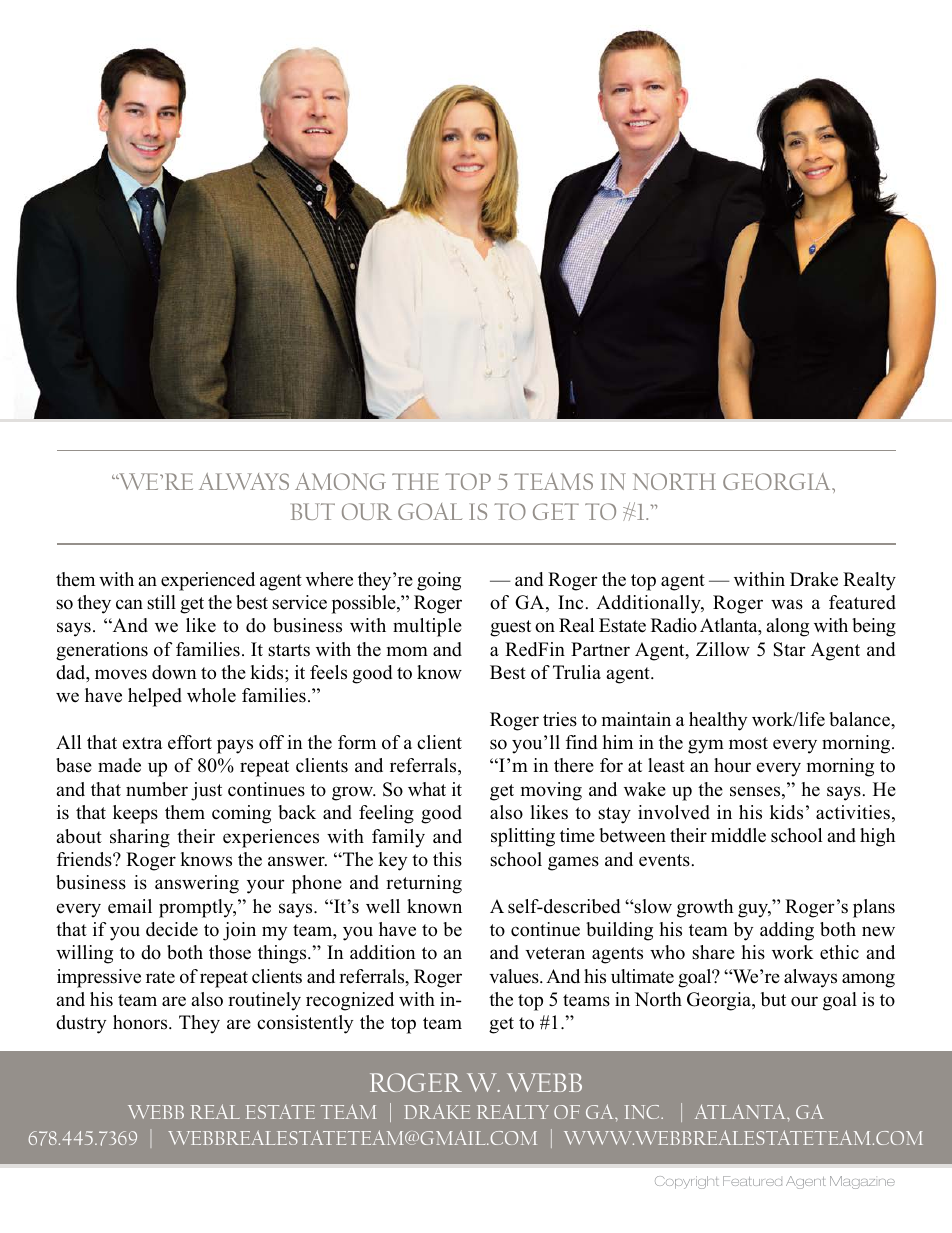 This screenshot has height=1233, width=952. I want to click on going, so click(439, 581).
